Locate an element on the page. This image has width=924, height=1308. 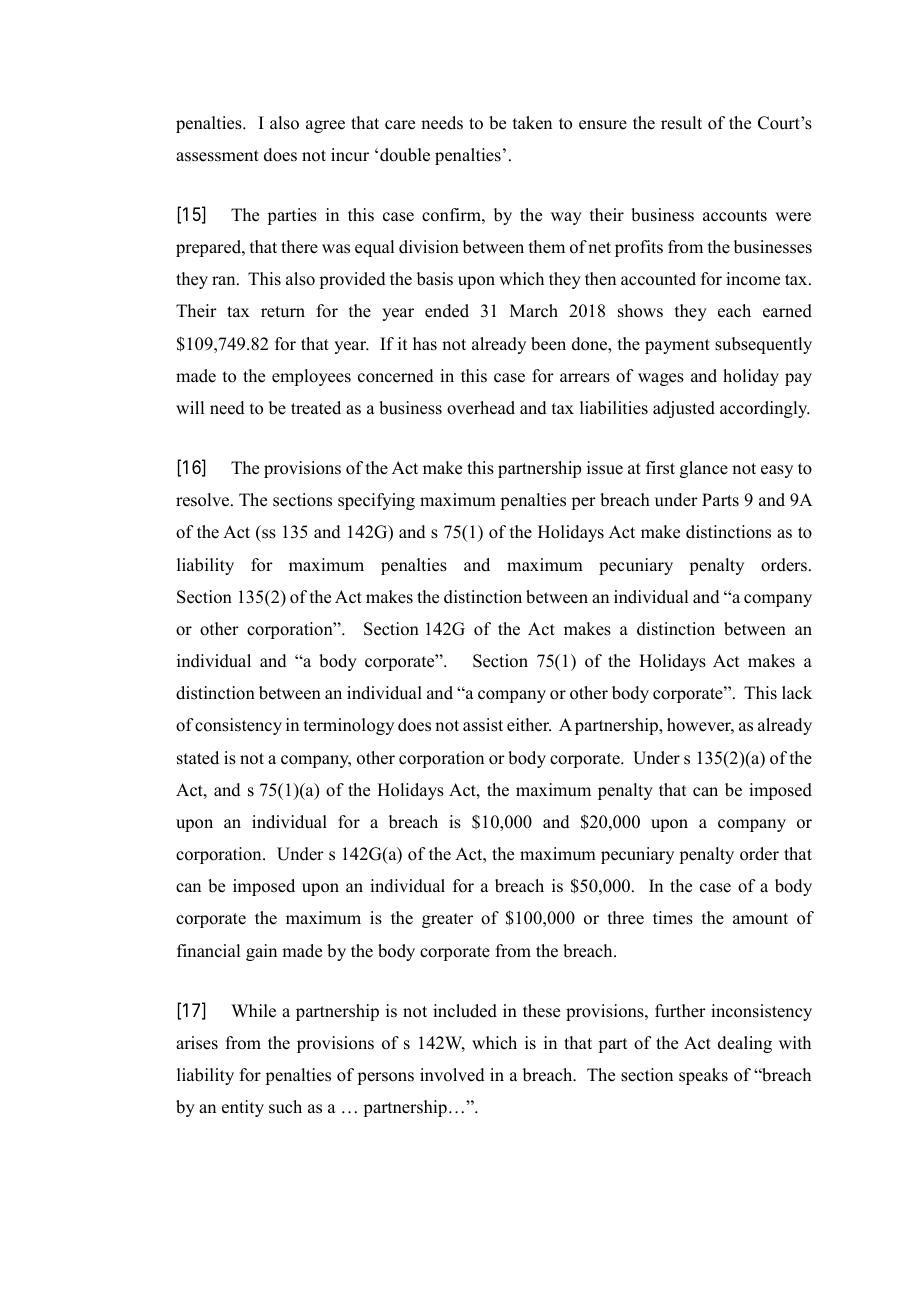
taken is located at coordinates (532, 123).
